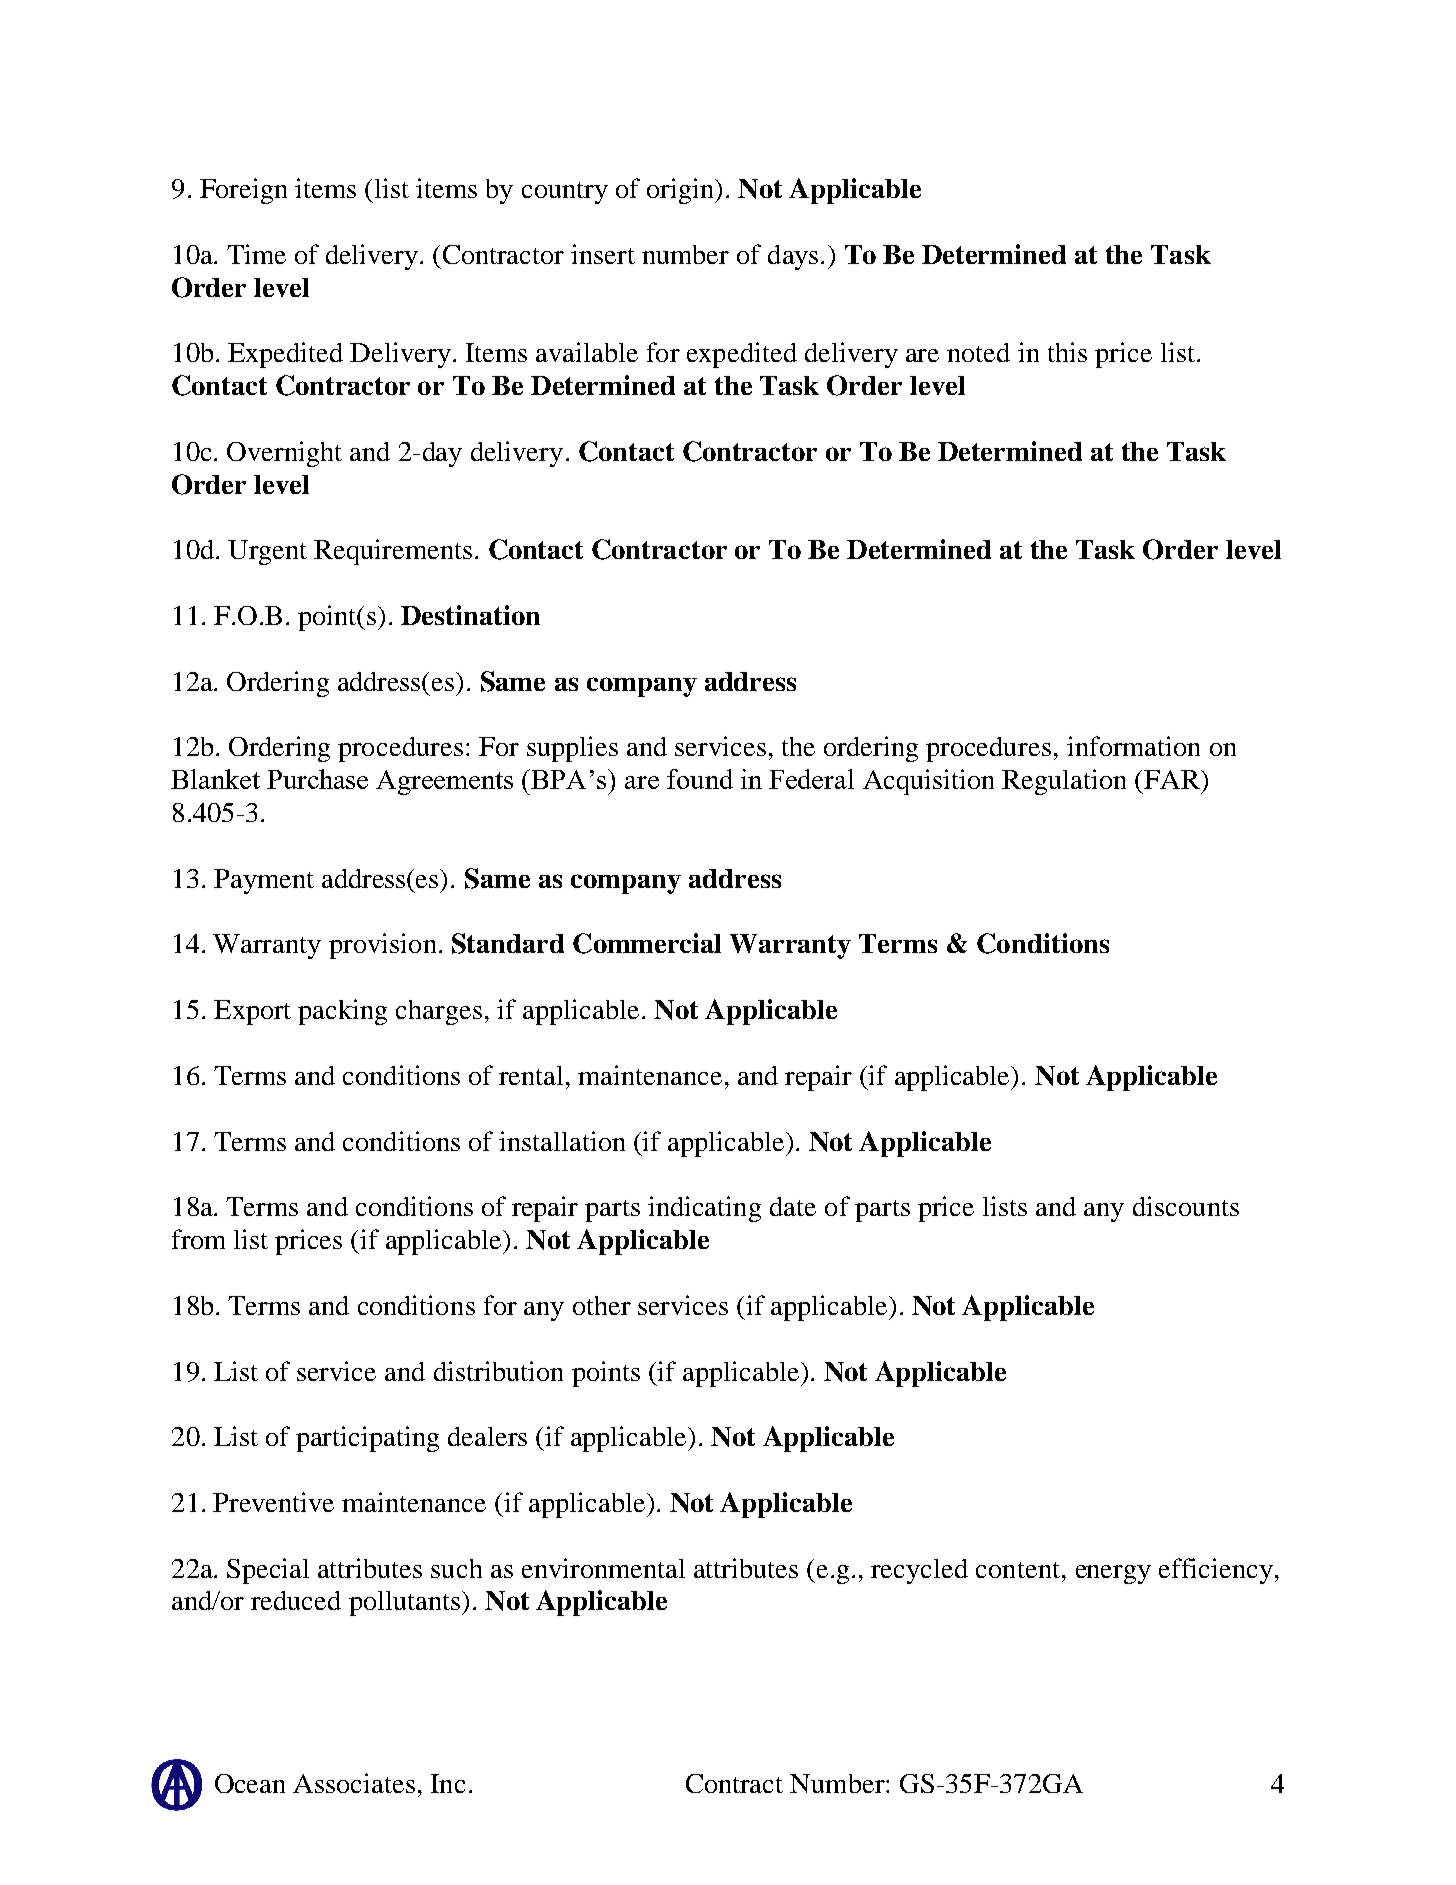 This screenshot has width=1456, height=1885. I want to click on packing, so click(342, 1012).
